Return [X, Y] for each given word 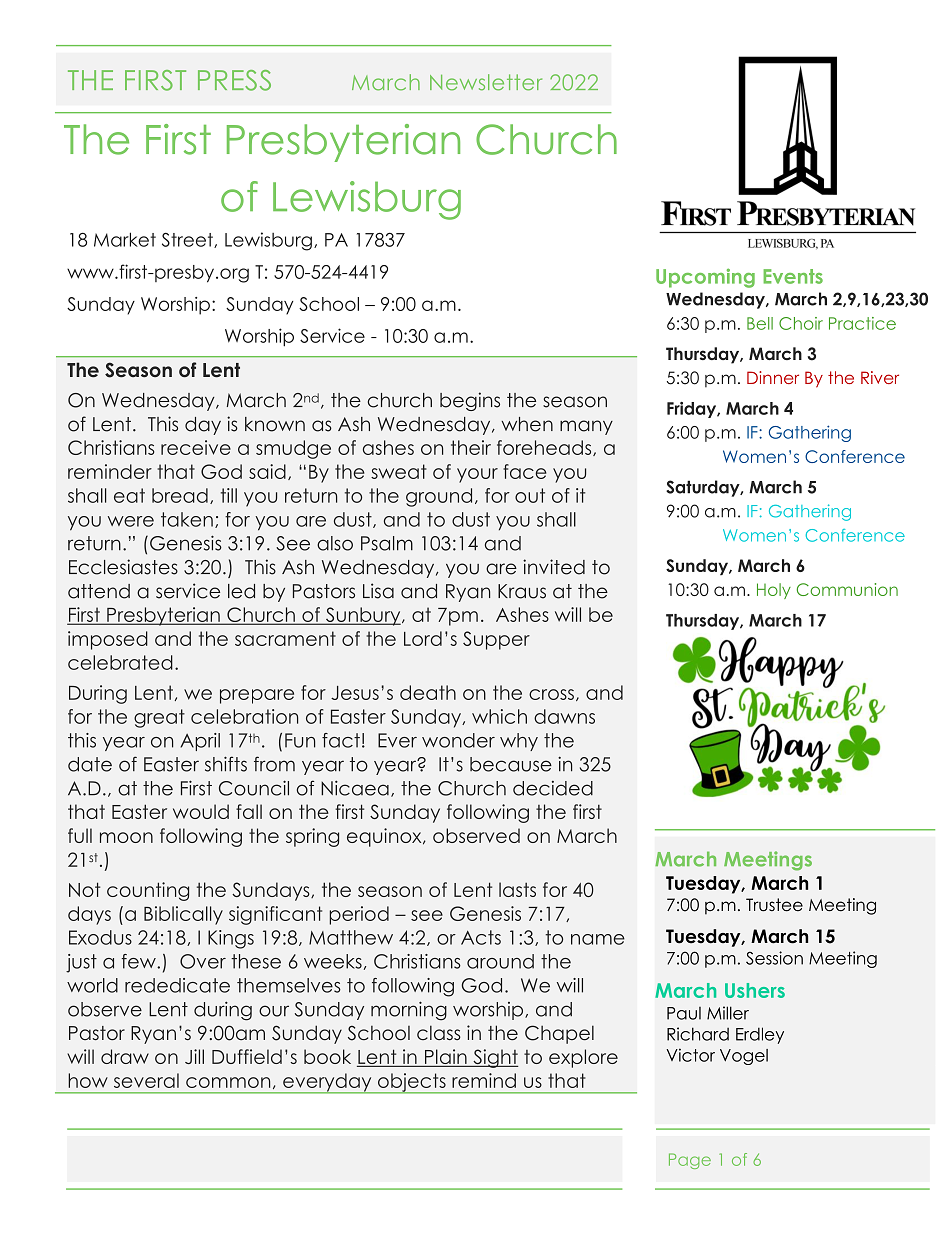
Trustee [774, 905]
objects [412, 1083]
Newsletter [486, 82]
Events [793, 276]
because [511, 764]
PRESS [234, 80]
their [471, 447]
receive [196, 447]
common [228, 1082]
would [201, 811]
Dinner [773, 377]
